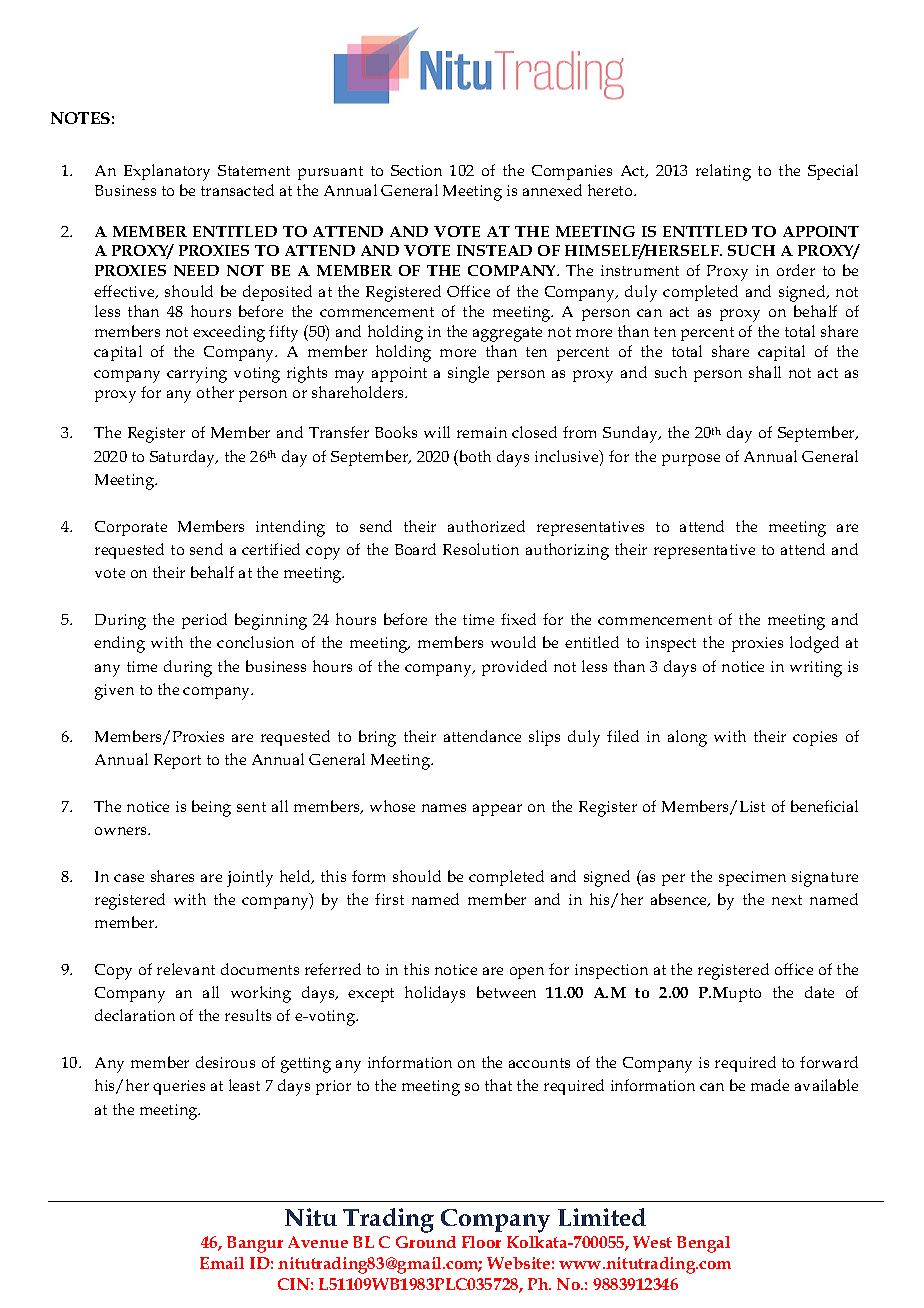 The width and height of the document is (924, 1308). Describe the element at coordinates (723, 172) in the document. I see `relating` at that location.
